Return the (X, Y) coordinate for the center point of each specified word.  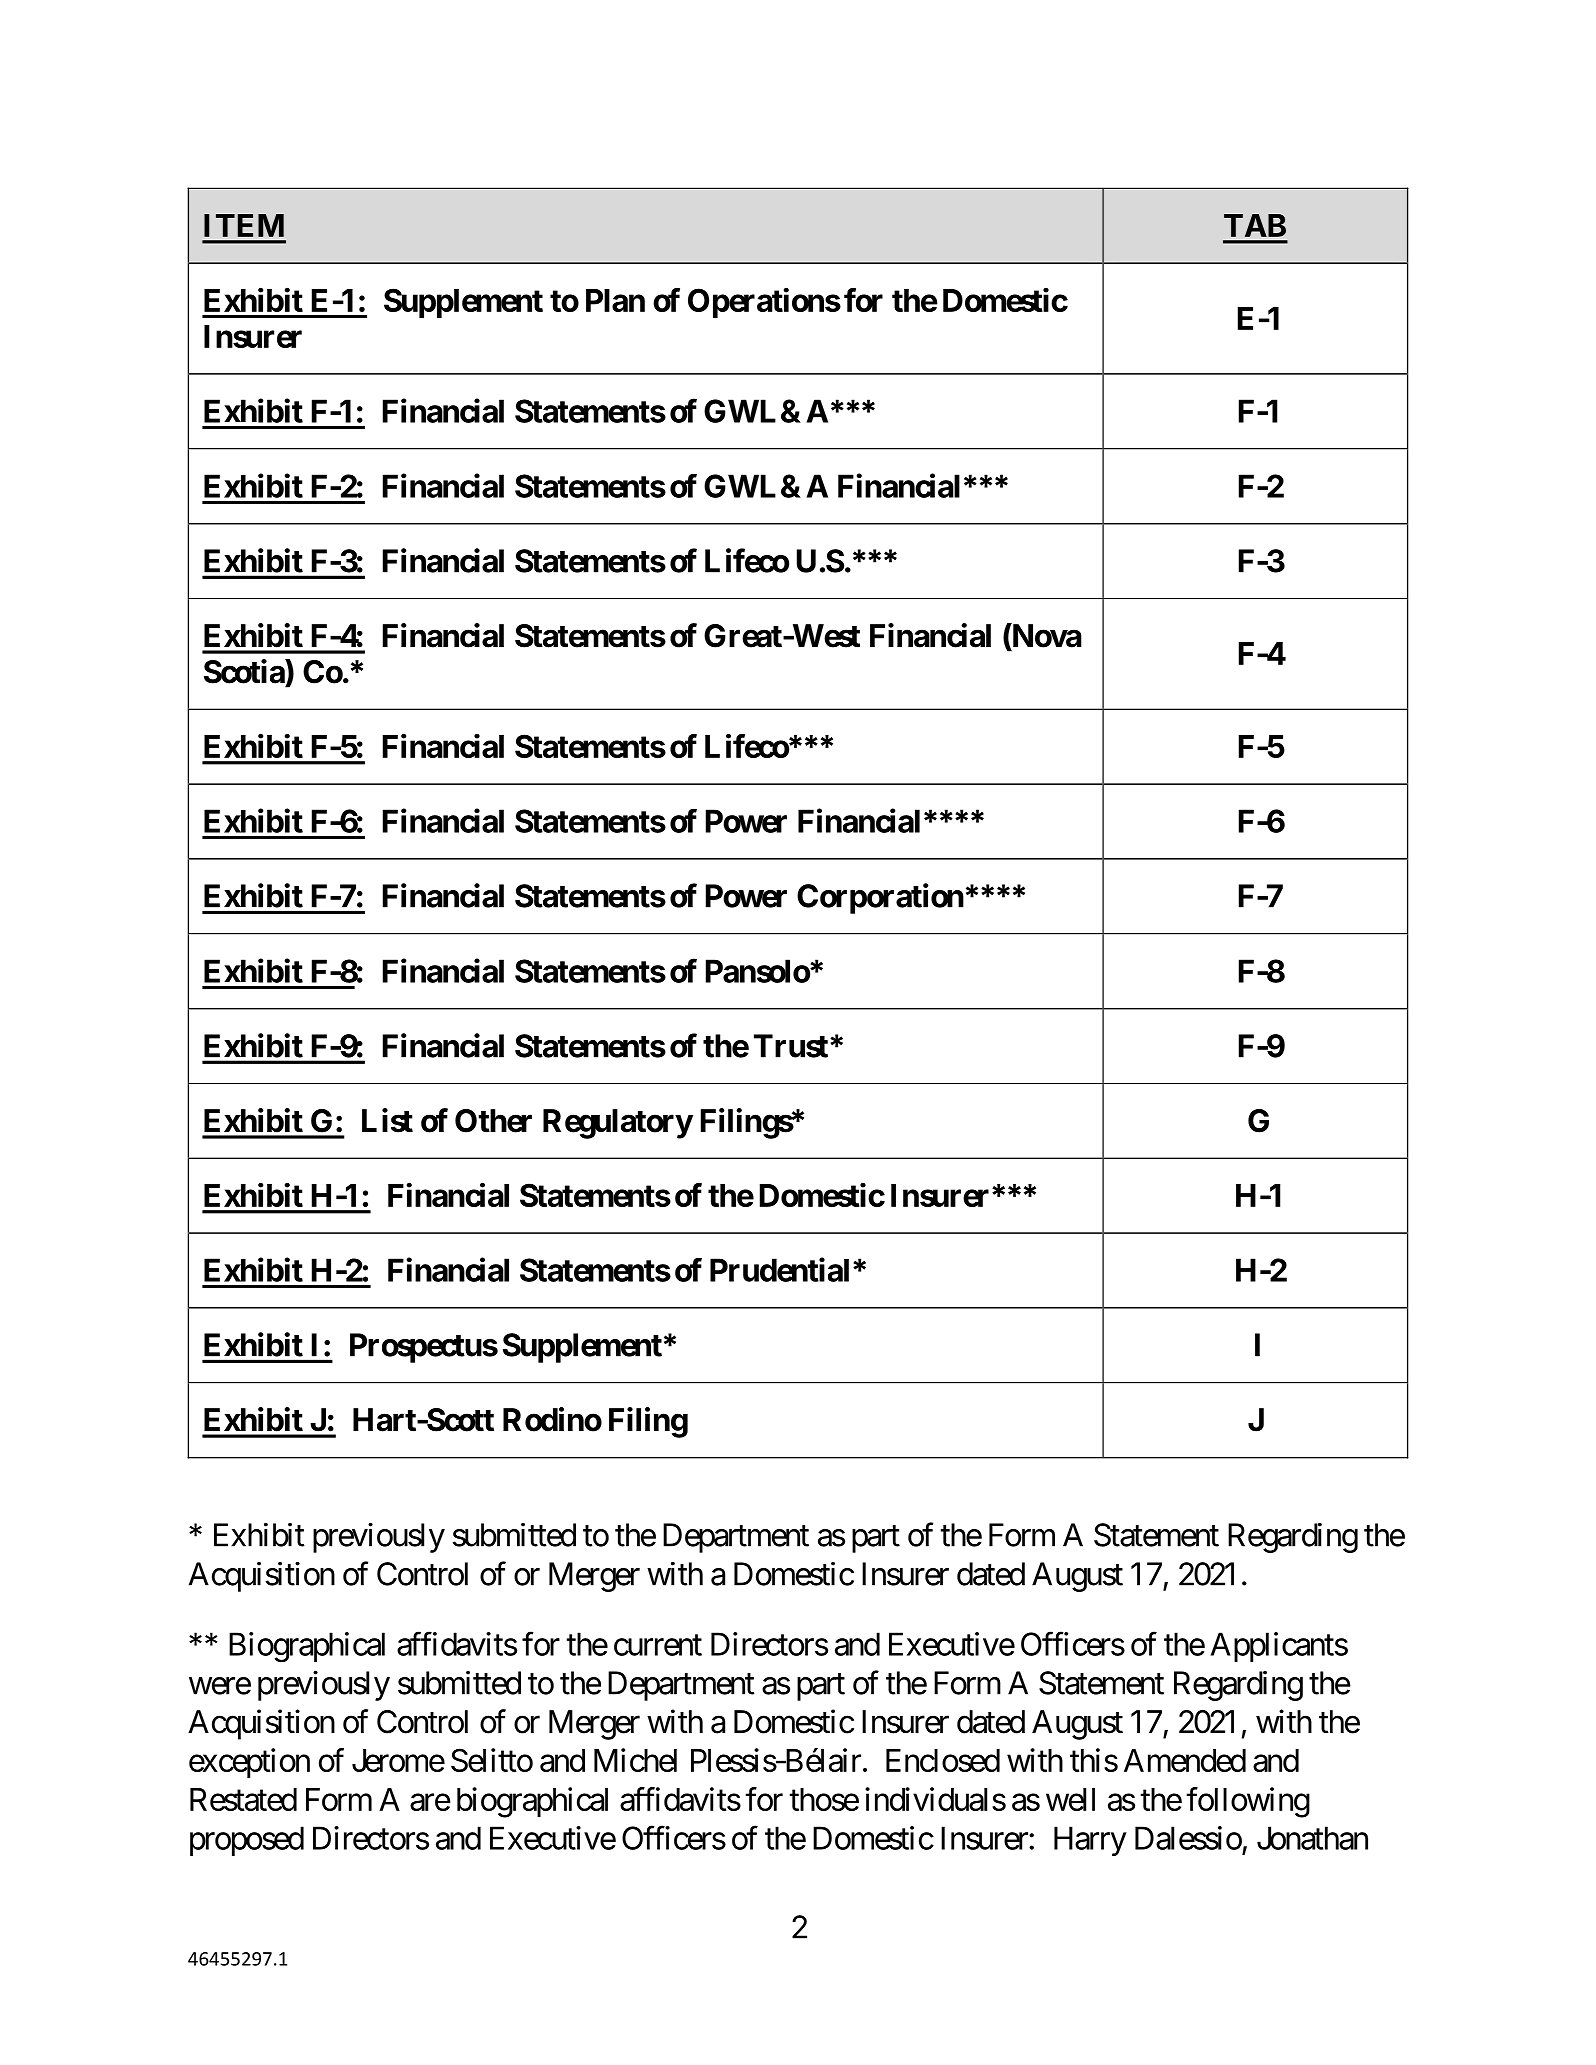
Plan (615, 300)
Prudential (779, 1269)
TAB (1255, 225)
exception (249, 1763)
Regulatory (618, 1124)
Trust (791, 1046)
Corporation (880, 898)
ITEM (244, 225)
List (387, 1120)
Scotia (245, 671)
